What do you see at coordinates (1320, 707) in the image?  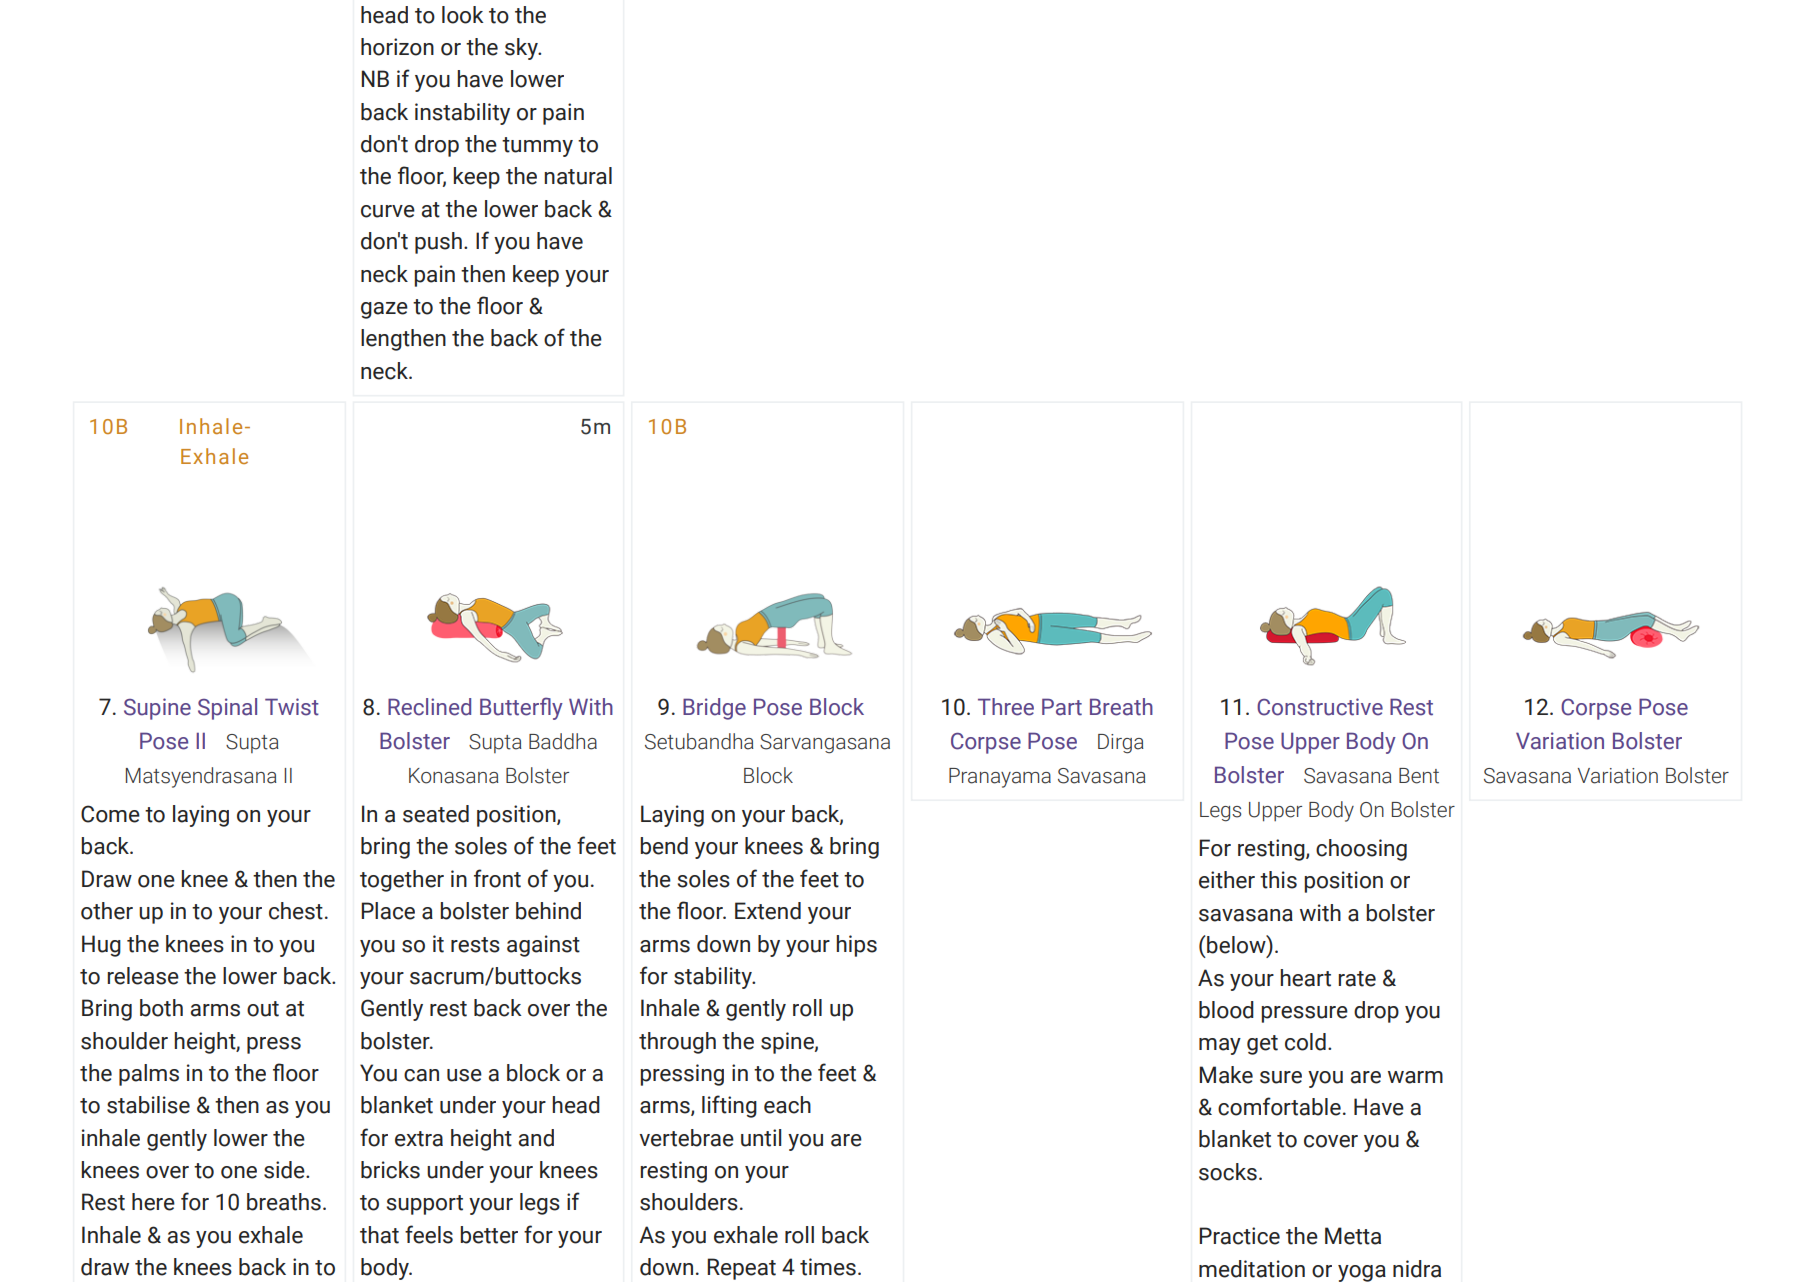 I see `Constructive` at bounding box center [1320, 707].
